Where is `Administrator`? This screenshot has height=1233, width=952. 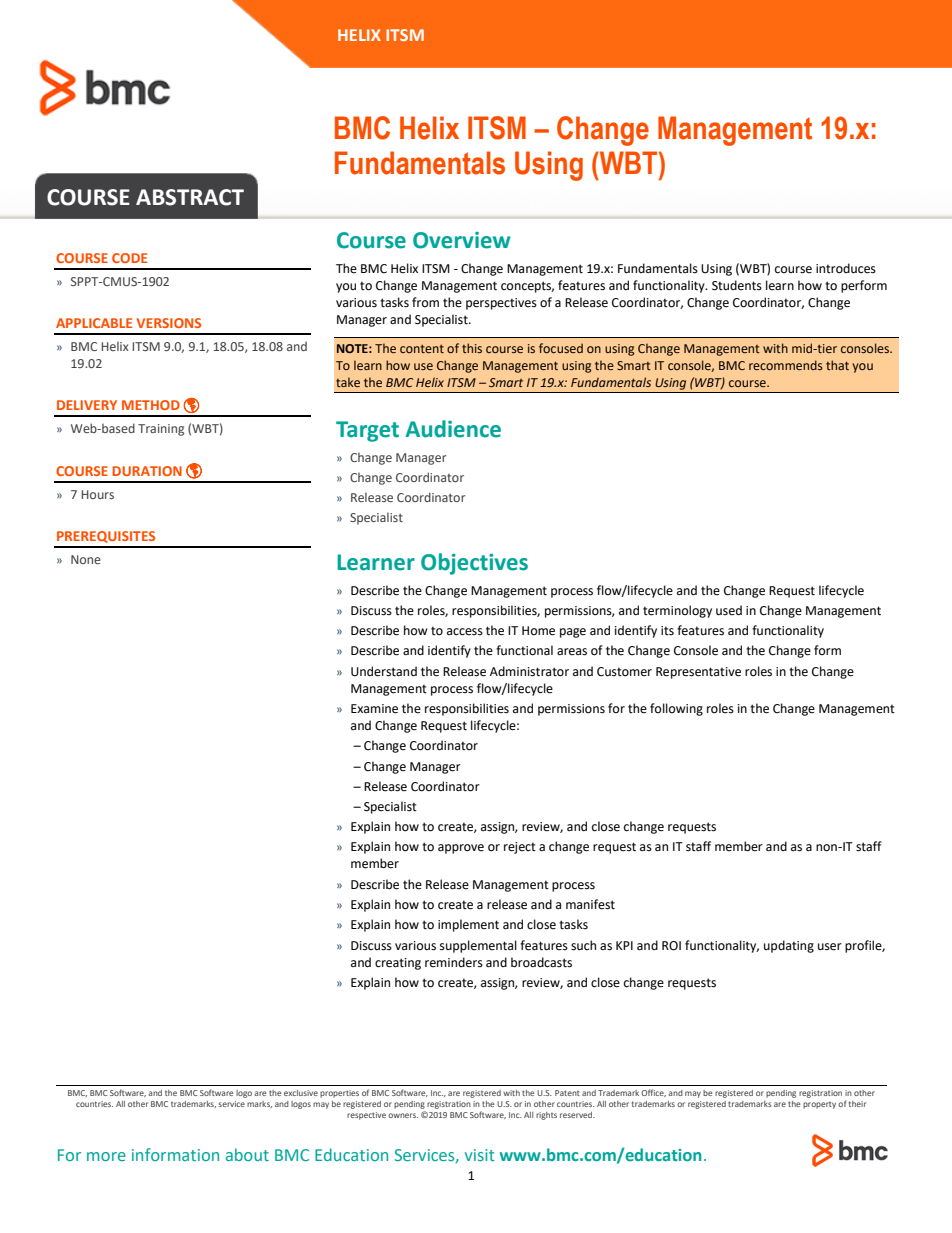 Administrator is located at coordinates (529, 671).
